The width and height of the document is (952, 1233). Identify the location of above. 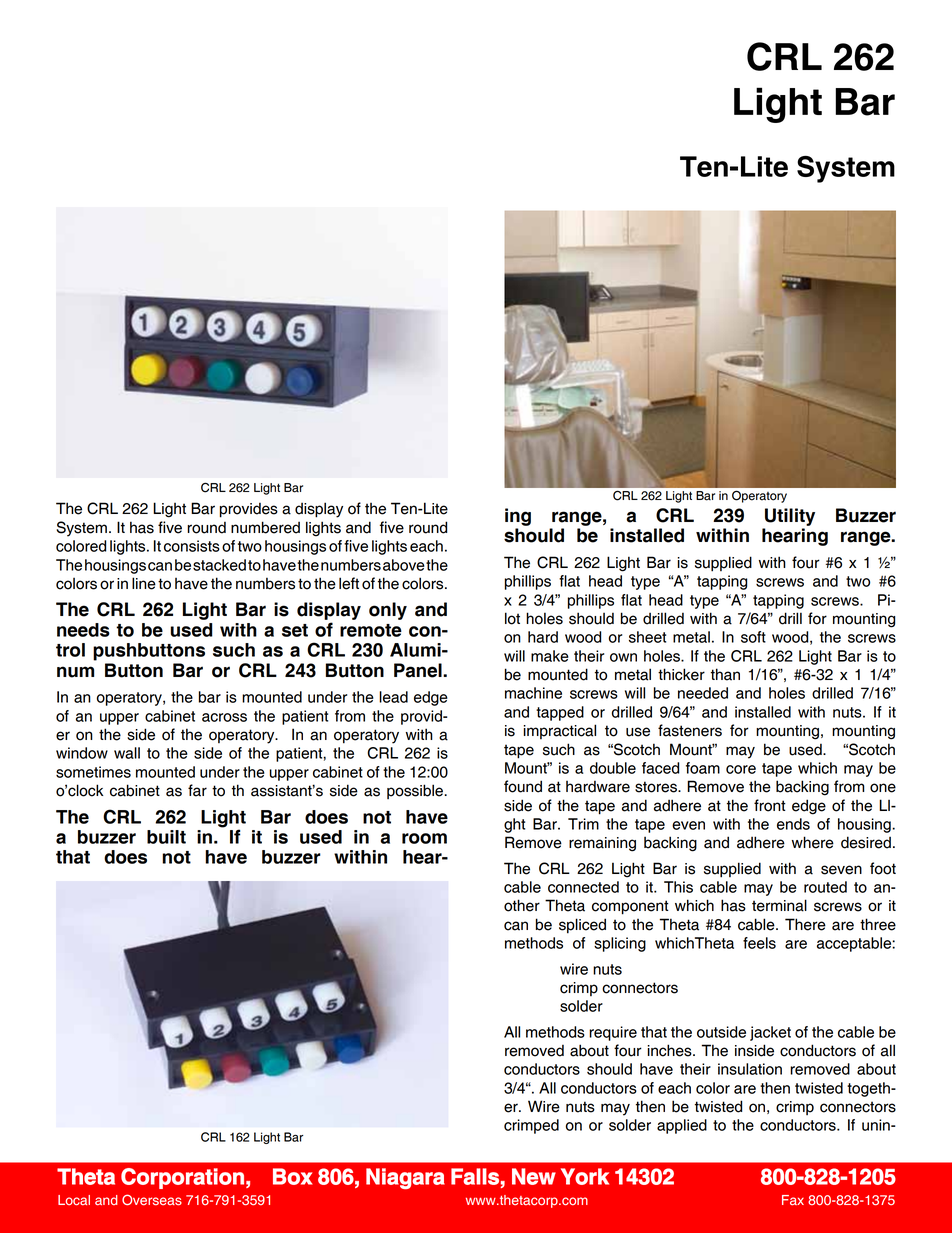
(404, 565).
